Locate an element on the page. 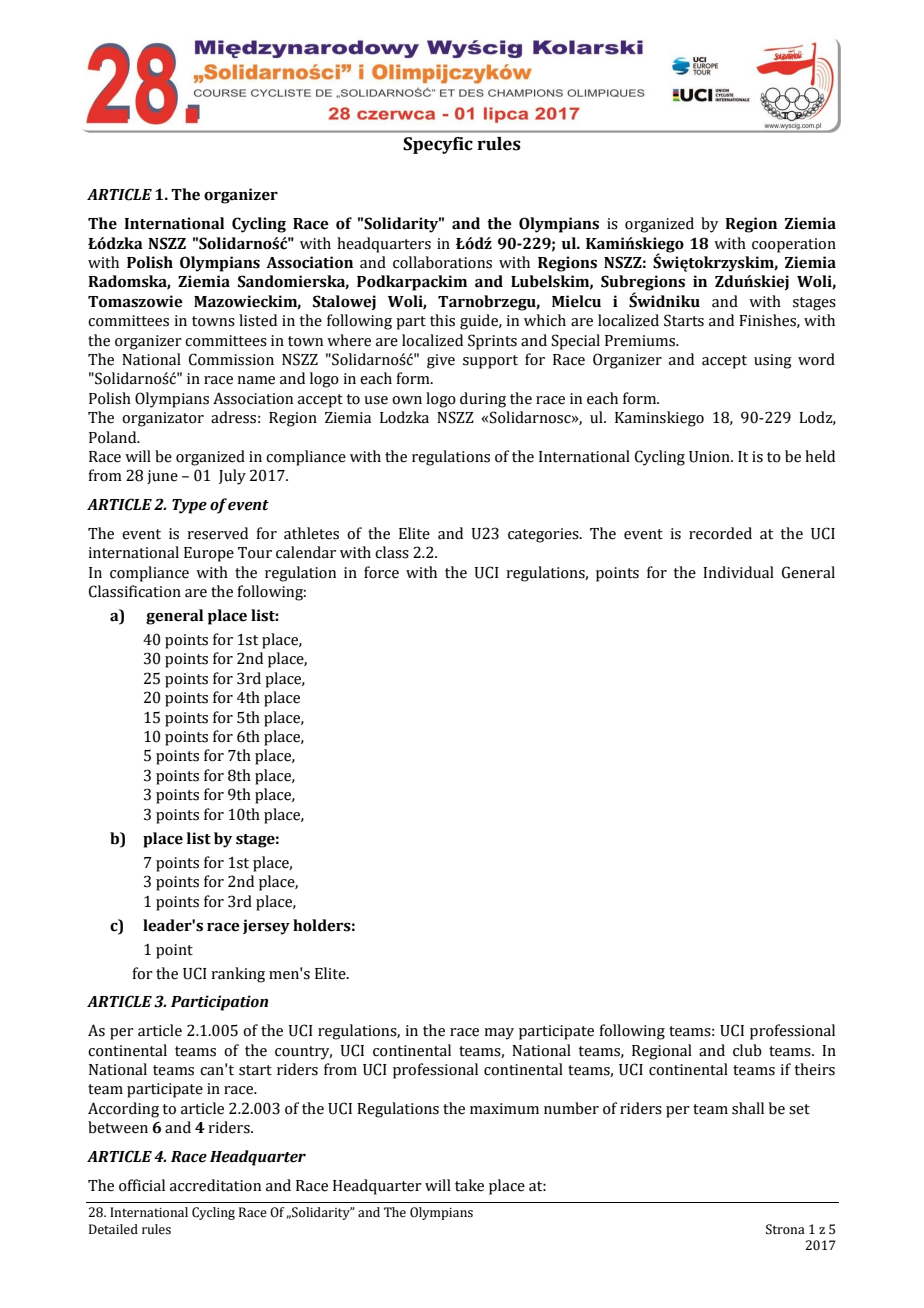 The height and width of the page is (1308, 924). jersey is located at coordinates (266, 927).
